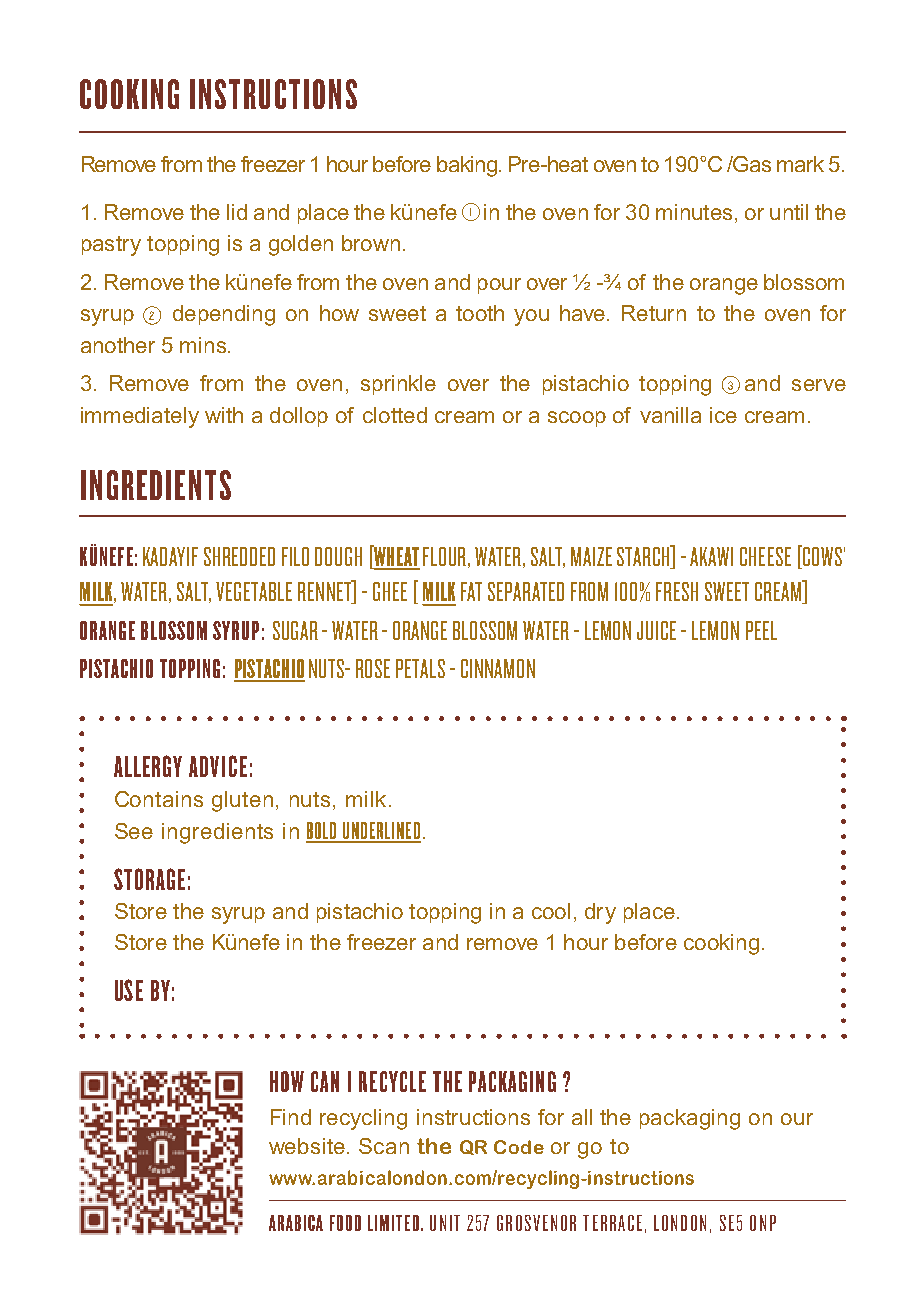  What do you see at coordinates (600, 913) in the page?
I see `dry` at bounding box center [600, 913].
